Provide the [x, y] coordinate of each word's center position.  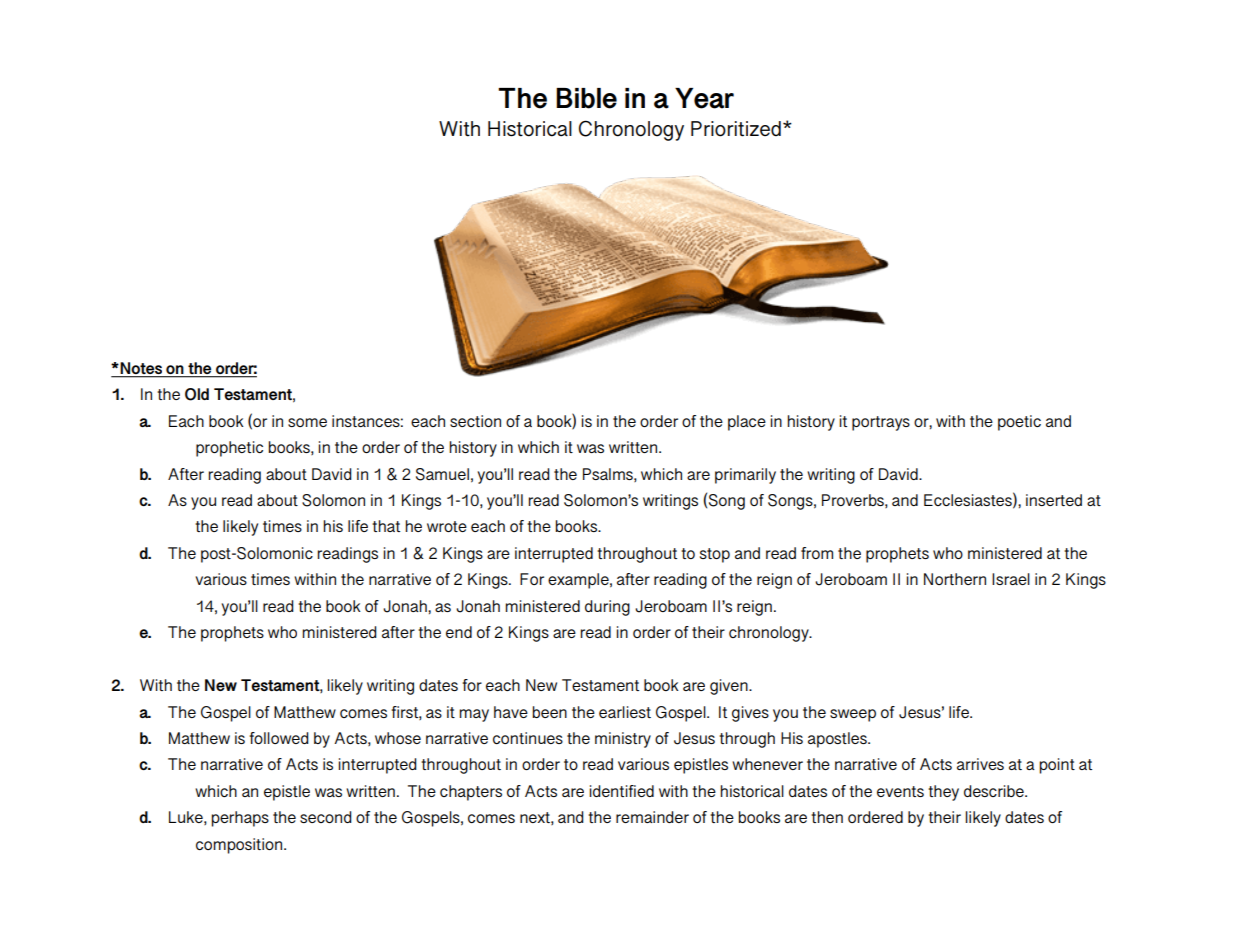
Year [704, 98]
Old [197, 394]
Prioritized [736, 129]
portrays [881, 423]
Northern [955, 579]
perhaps [240, 819]
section [475, 421]
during [607, 608]
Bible [586, 98]
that [386, 526]
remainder [652, 817]
